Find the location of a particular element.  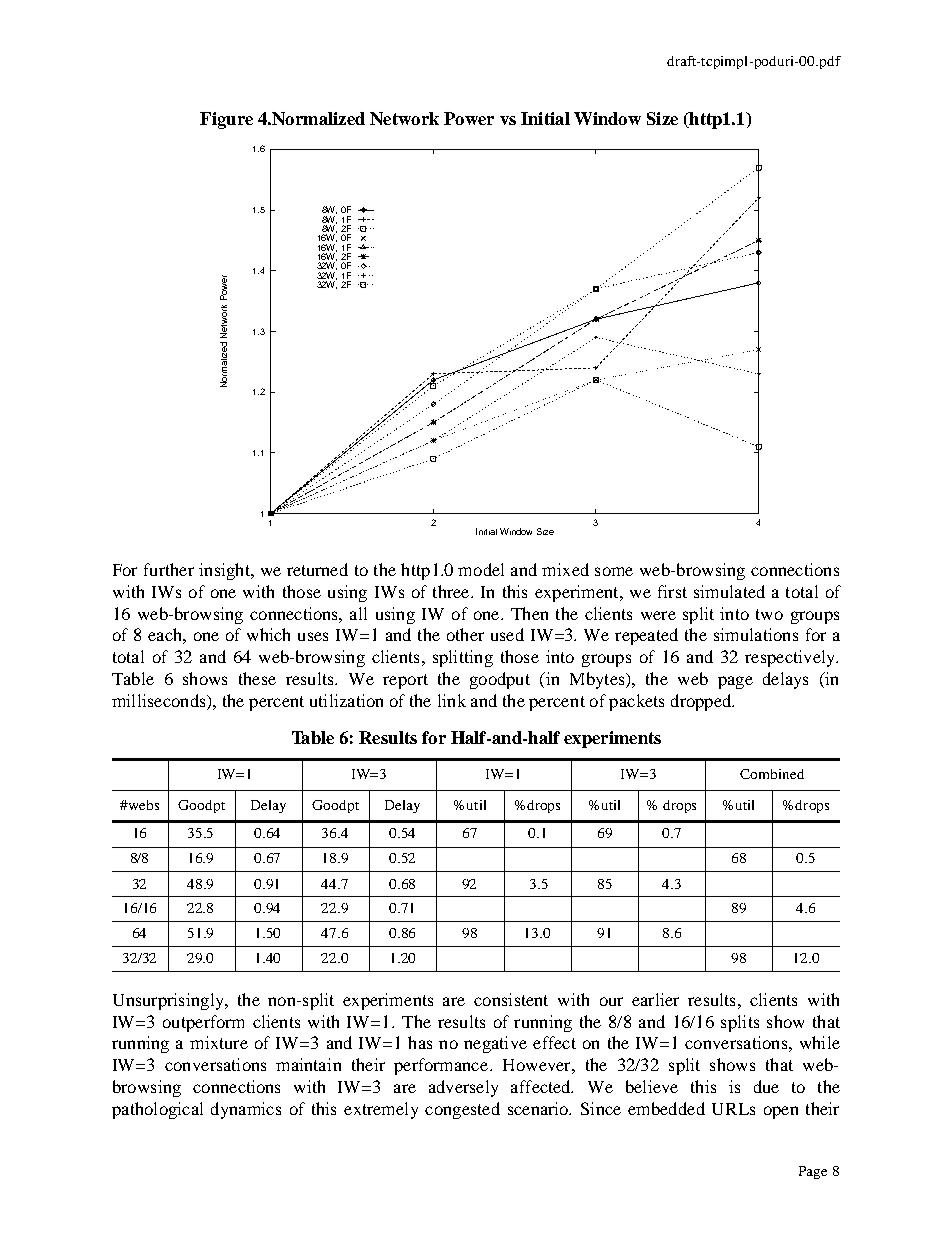

adversely is located at coordinates (463, 1088).
